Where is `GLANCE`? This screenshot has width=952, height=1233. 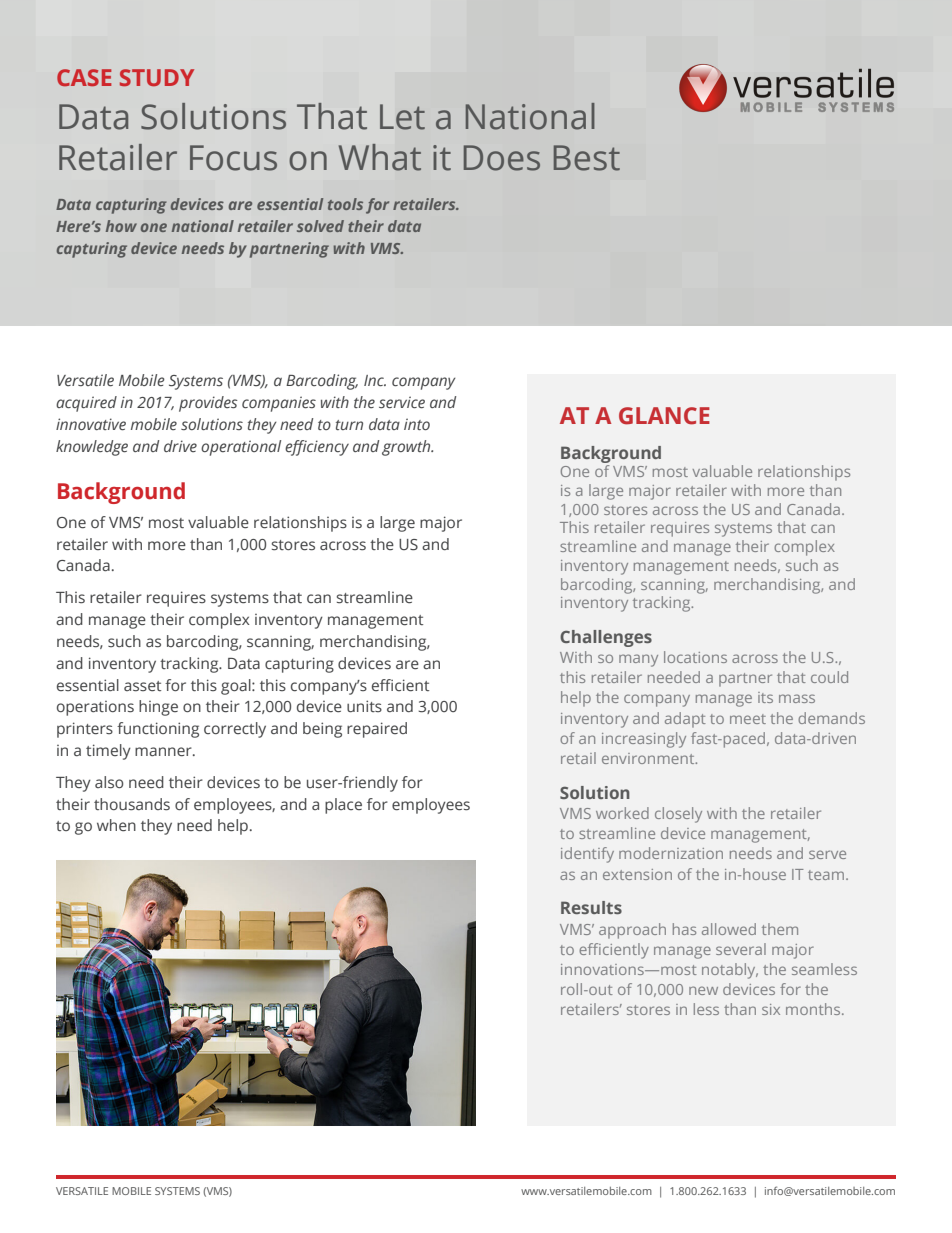 GLANCE is located at coordinates (664, 416).
